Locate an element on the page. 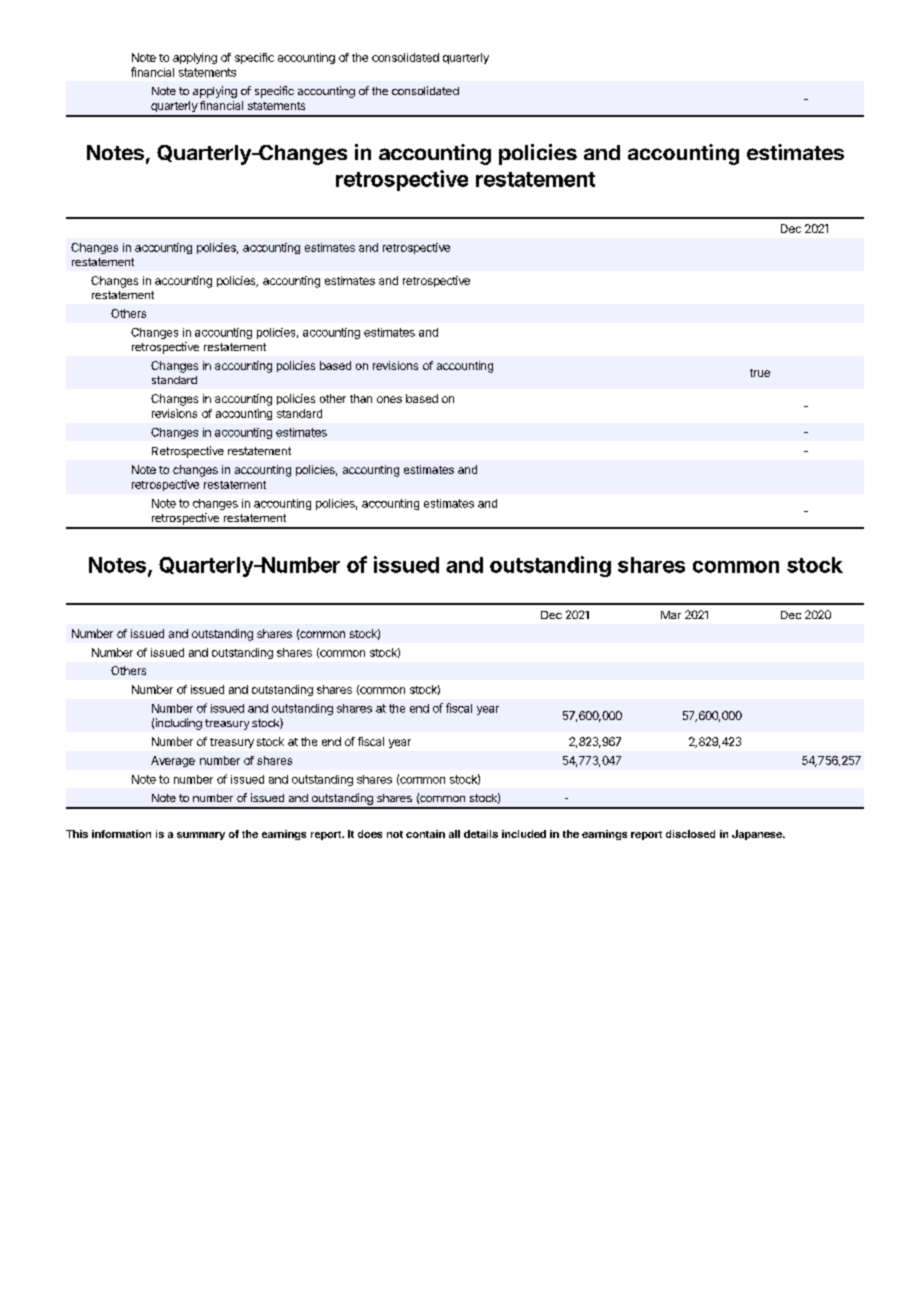 The image size is (924, 1308). contain is located at coordinates (425, 834).
